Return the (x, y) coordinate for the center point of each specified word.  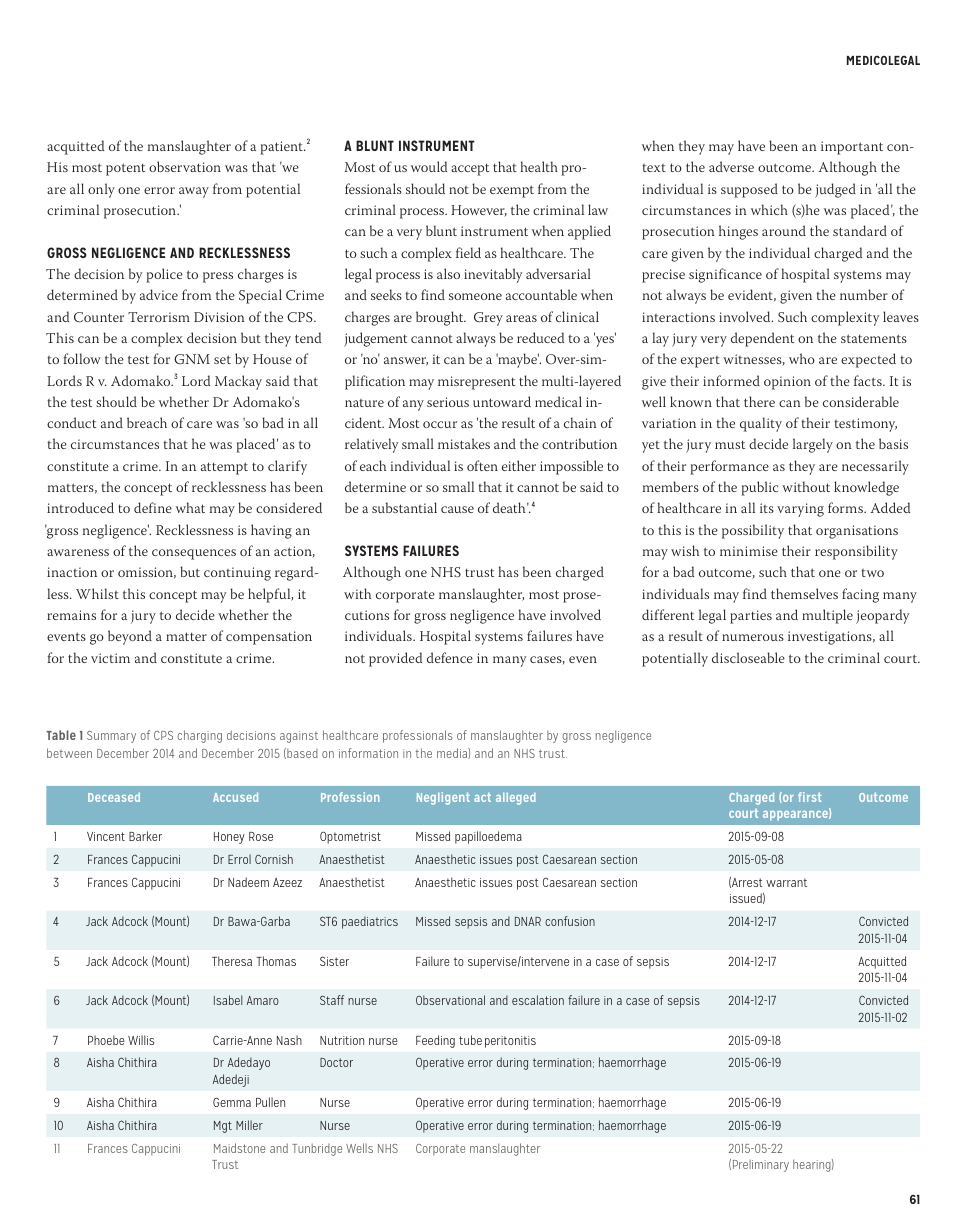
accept (470, 169)
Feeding (435, 1041)
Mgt (223, 1127)
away (194, 192)
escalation (538, 1000)
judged (835, 190)
